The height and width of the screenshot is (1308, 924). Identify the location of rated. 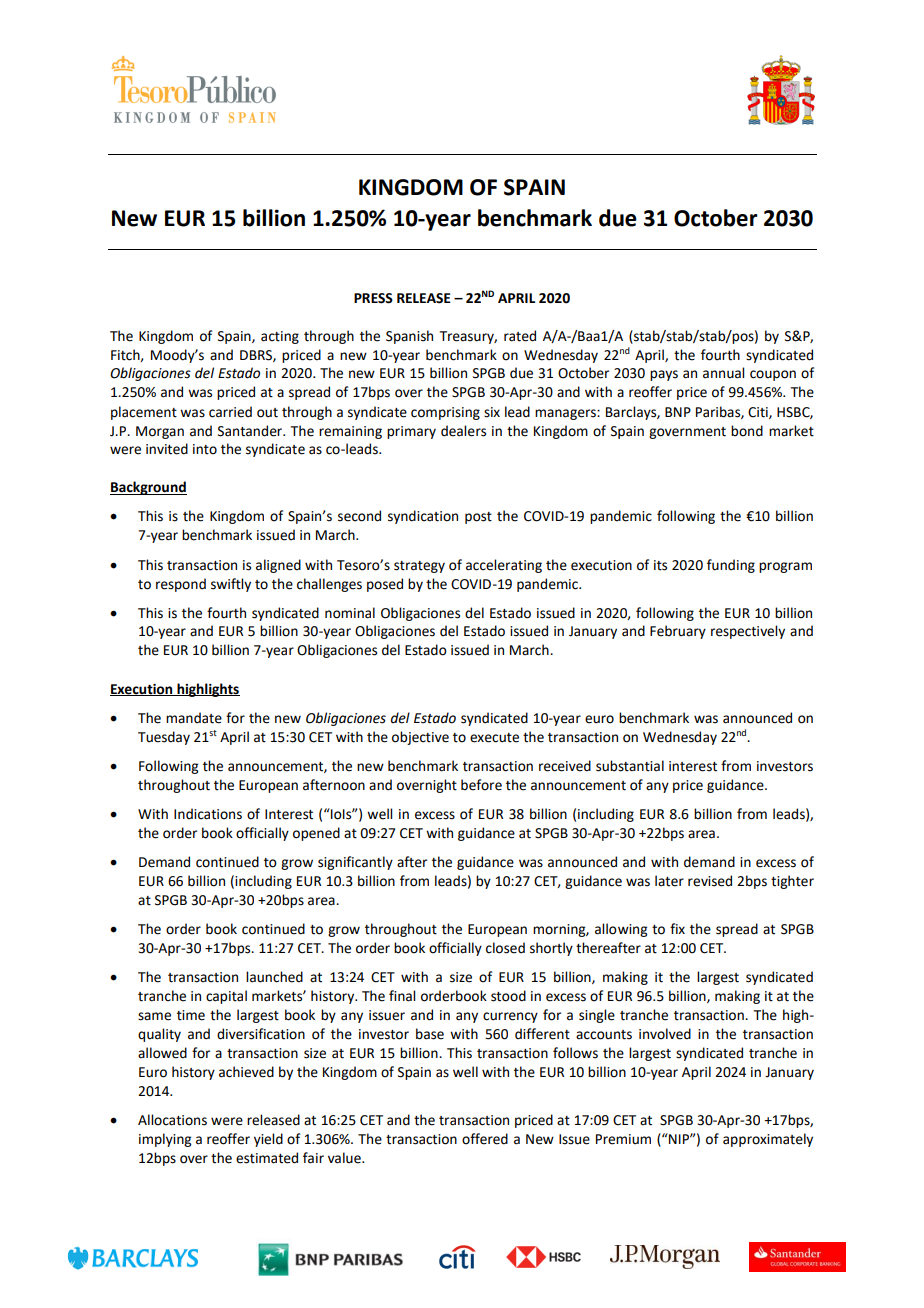
(520, 336).
